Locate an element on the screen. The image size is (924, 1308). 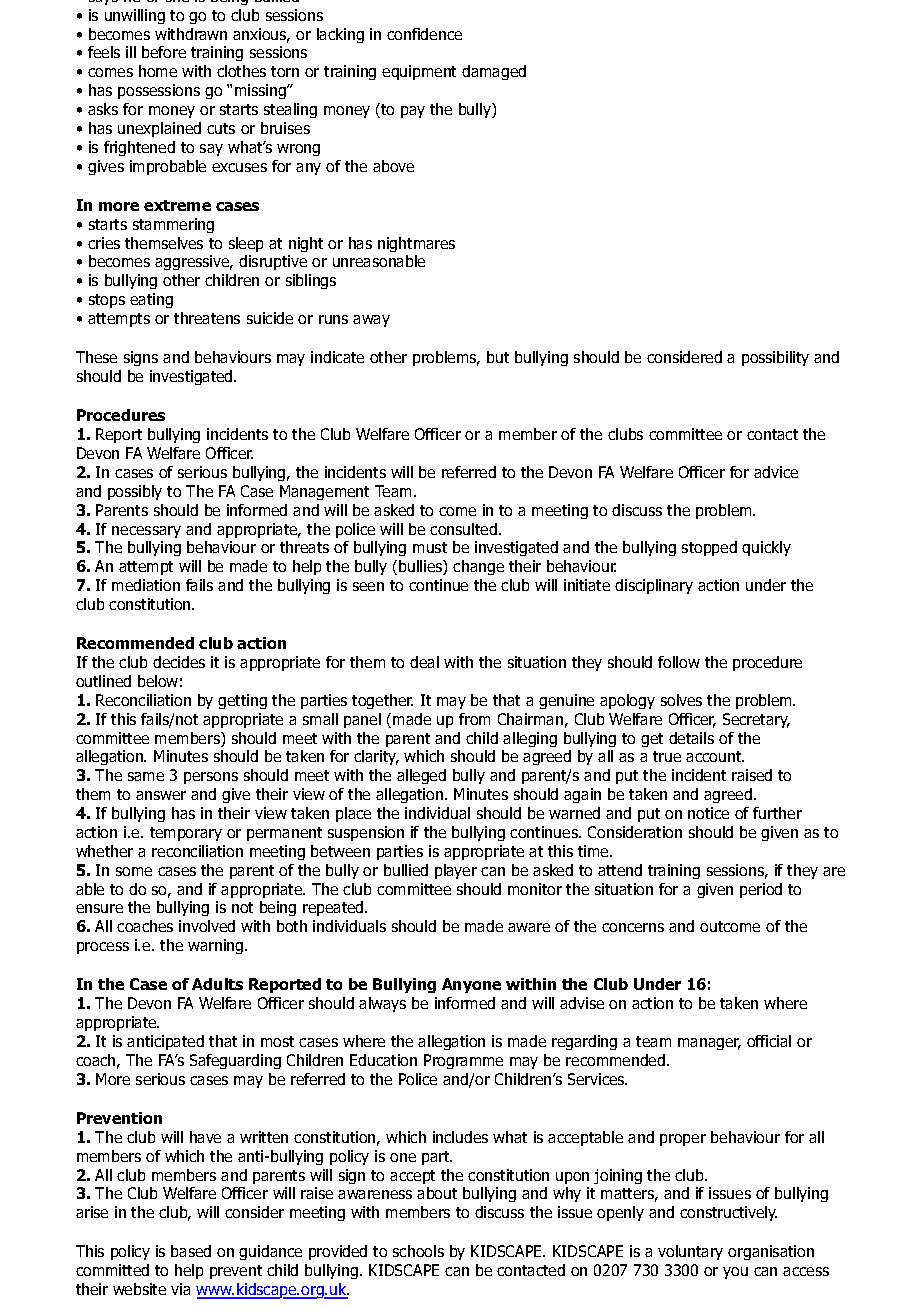
temporary is located at coordinates (186, 834).
